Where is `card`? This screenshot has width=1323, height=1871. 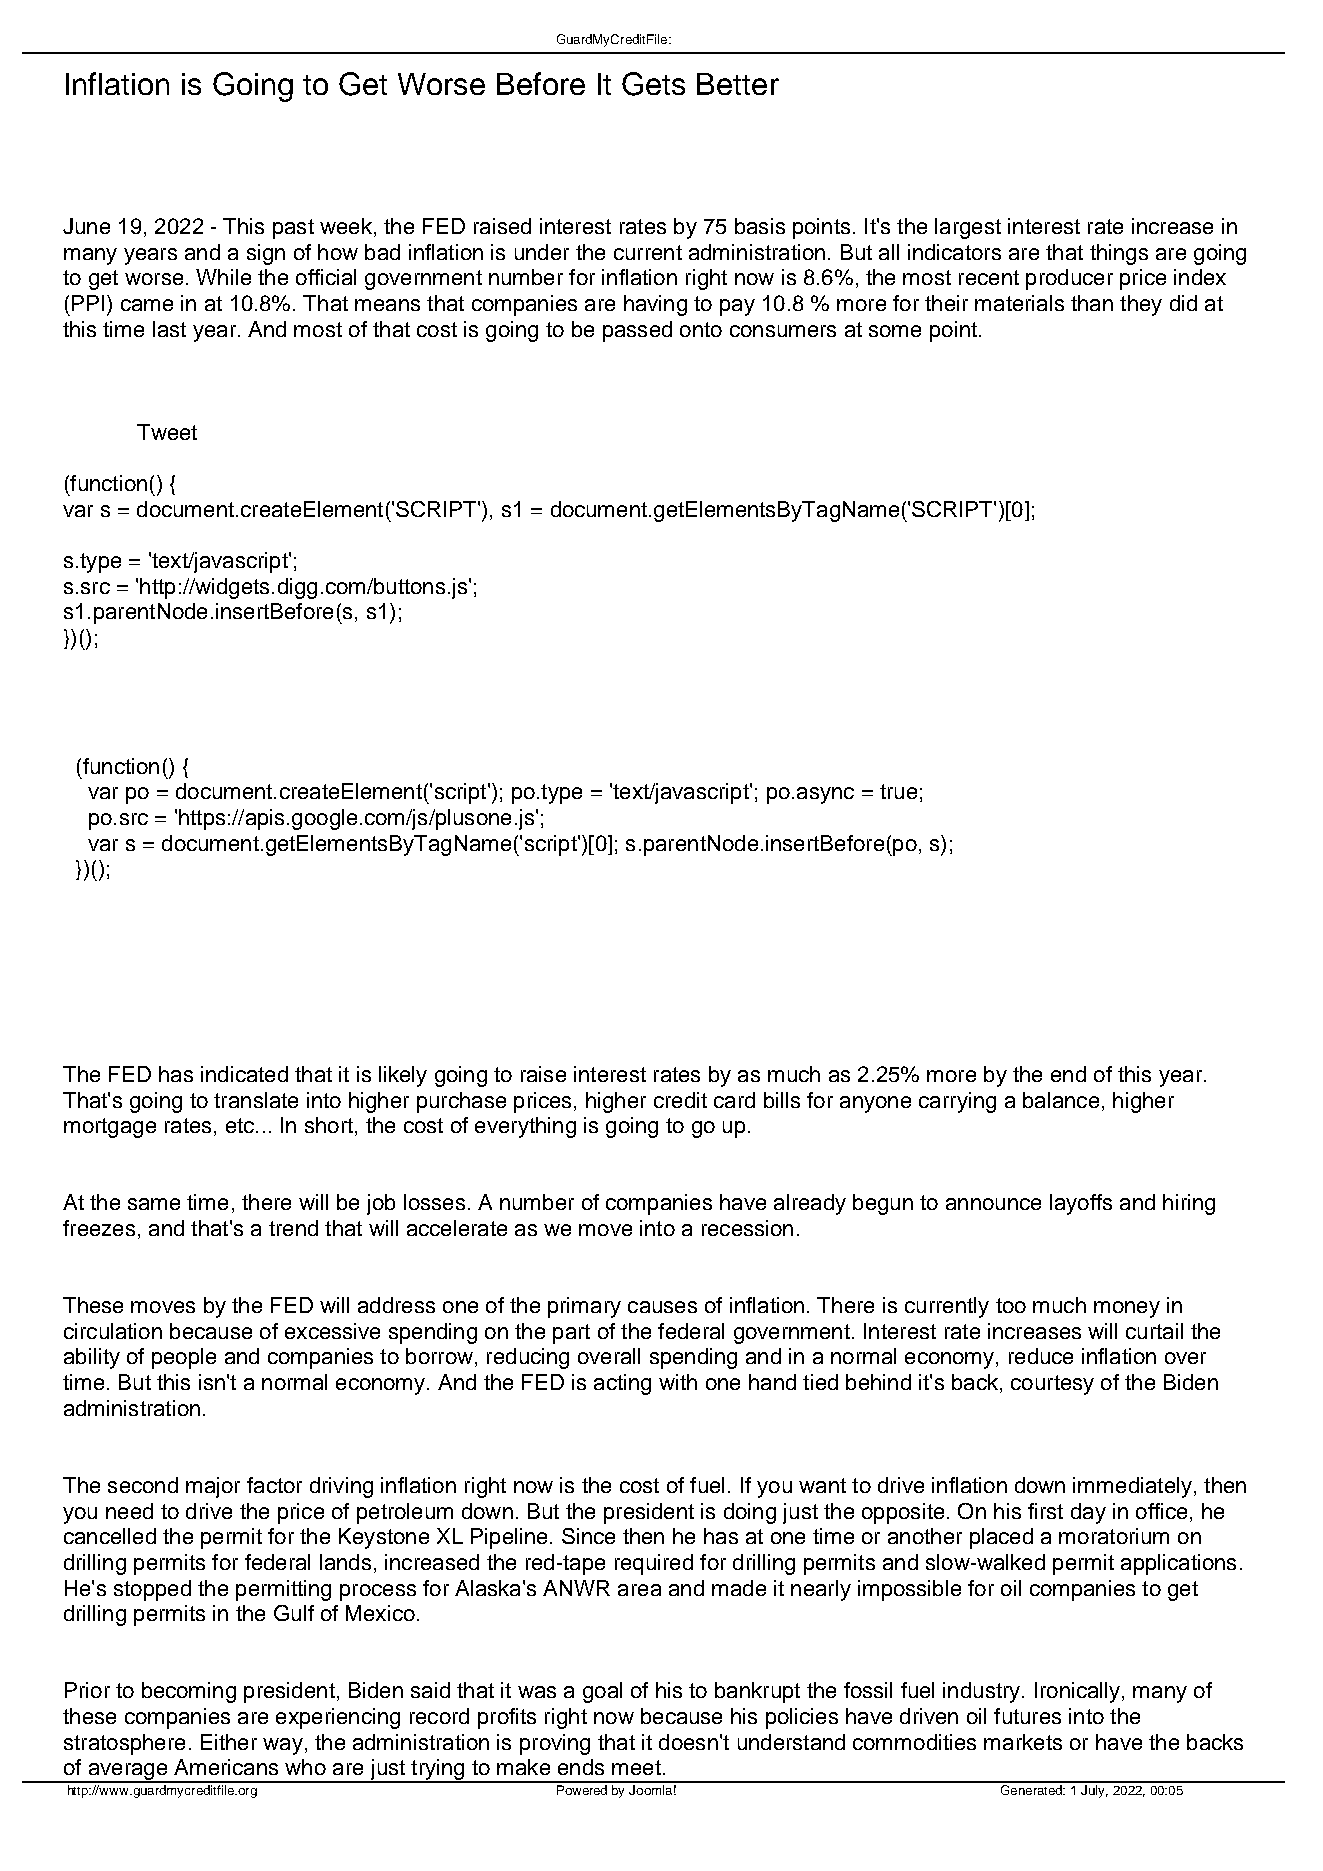 card is located at coordinates (734, 1100).
